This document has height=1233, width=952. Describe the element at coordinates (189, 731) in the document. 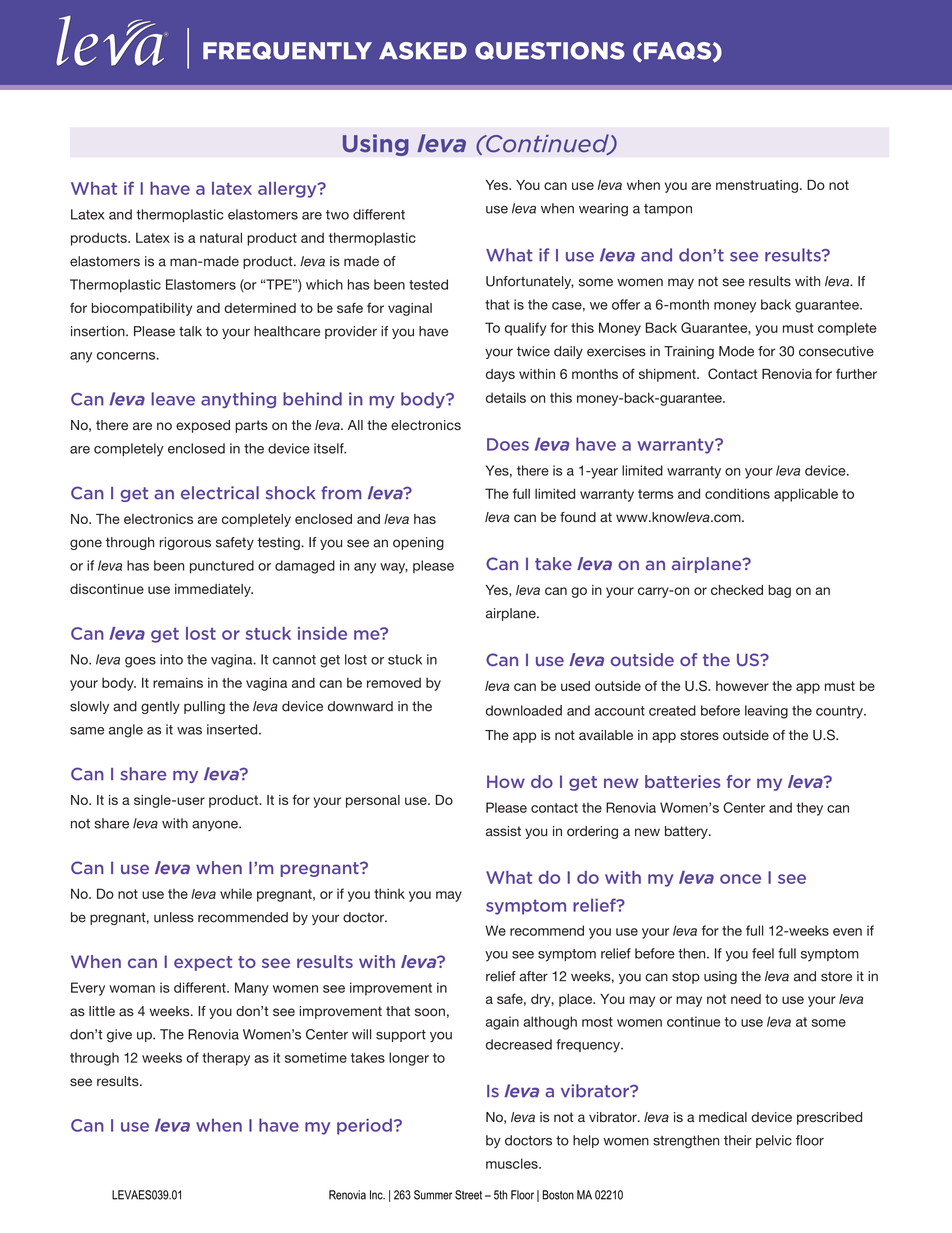

I see `was` at that location.
